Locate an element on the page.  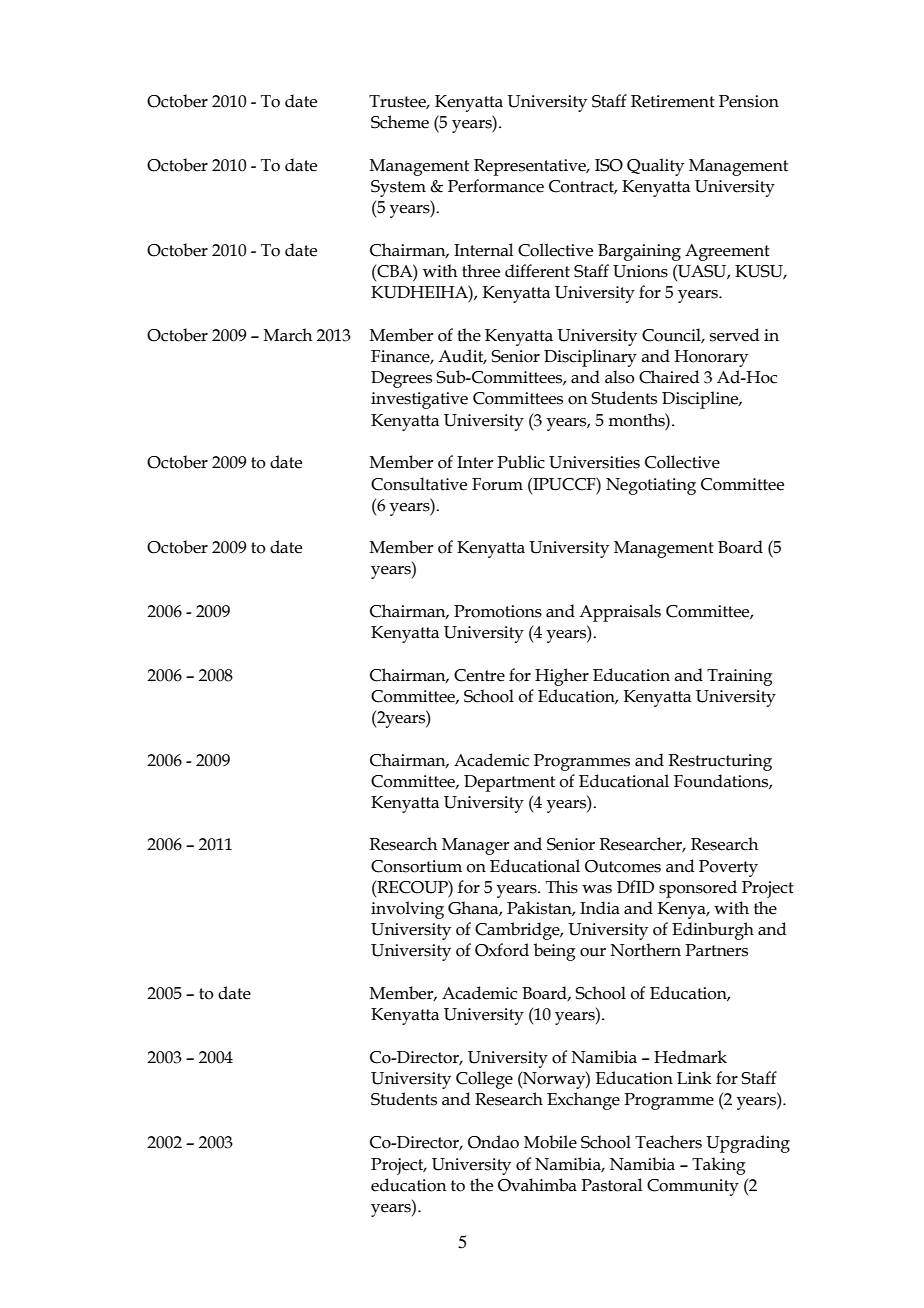
Retirement is located at coordinates (673, 101).
